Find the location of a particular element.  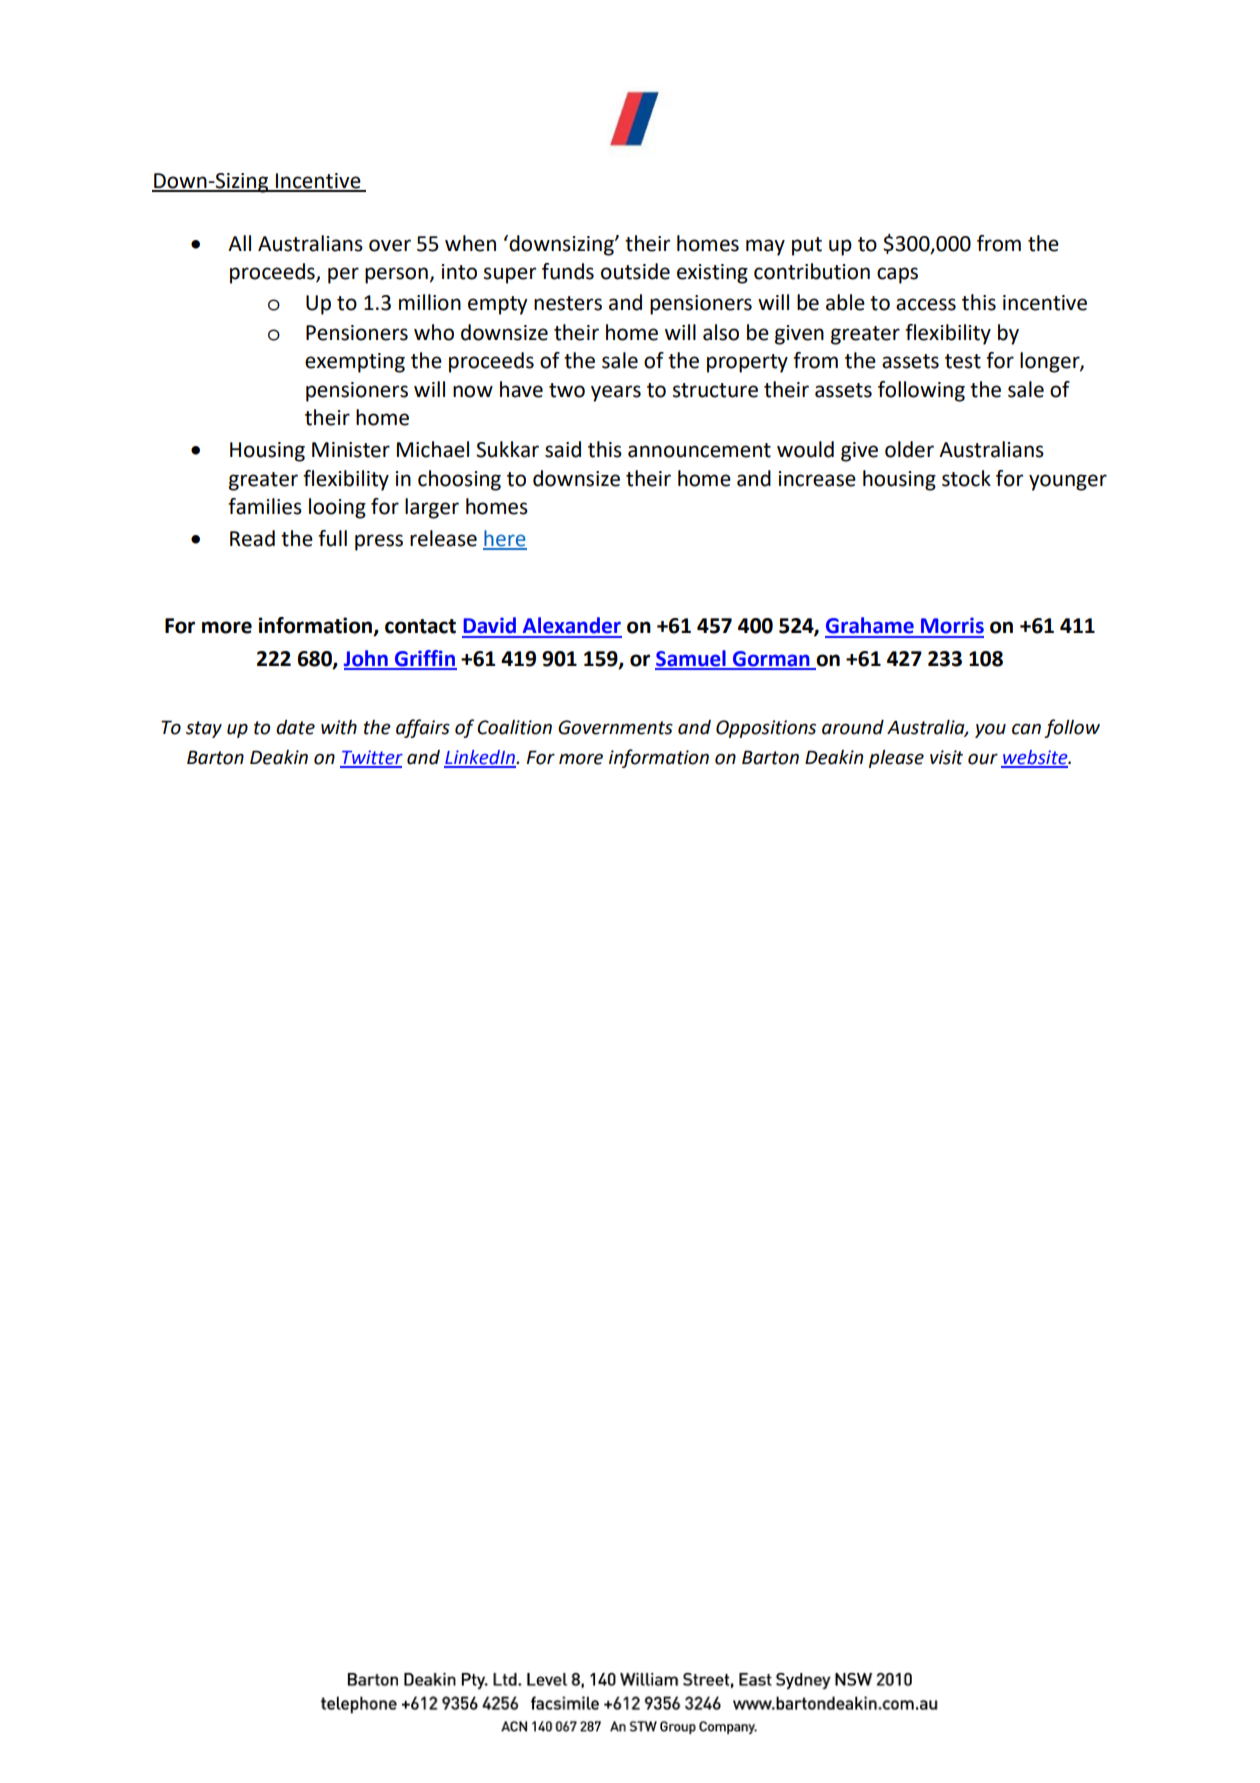

years is located at coordinates (616, 393).
